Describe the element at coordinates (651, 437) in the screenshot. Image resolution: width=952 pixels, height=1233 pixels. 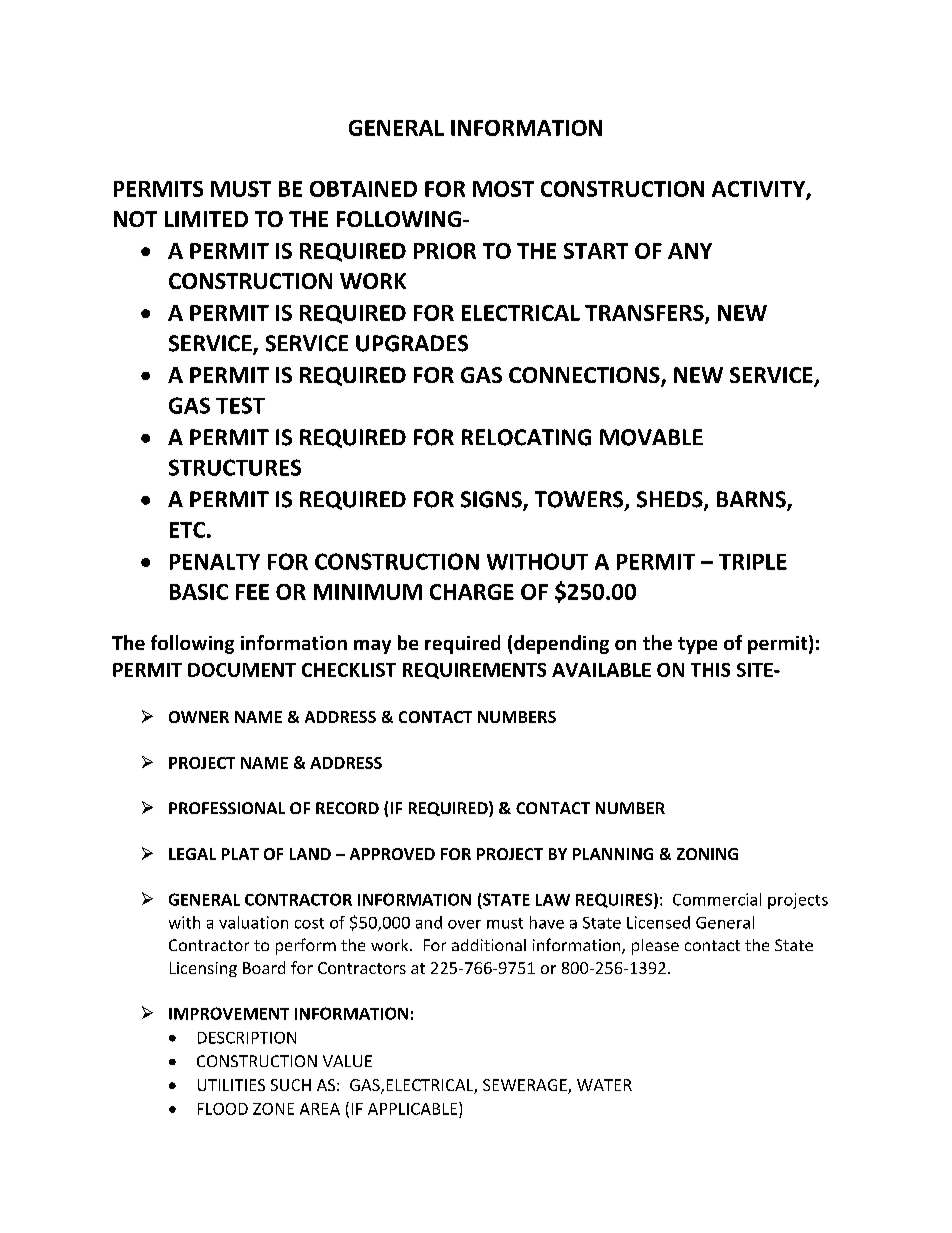
I see `MOVABLE` at that location.
